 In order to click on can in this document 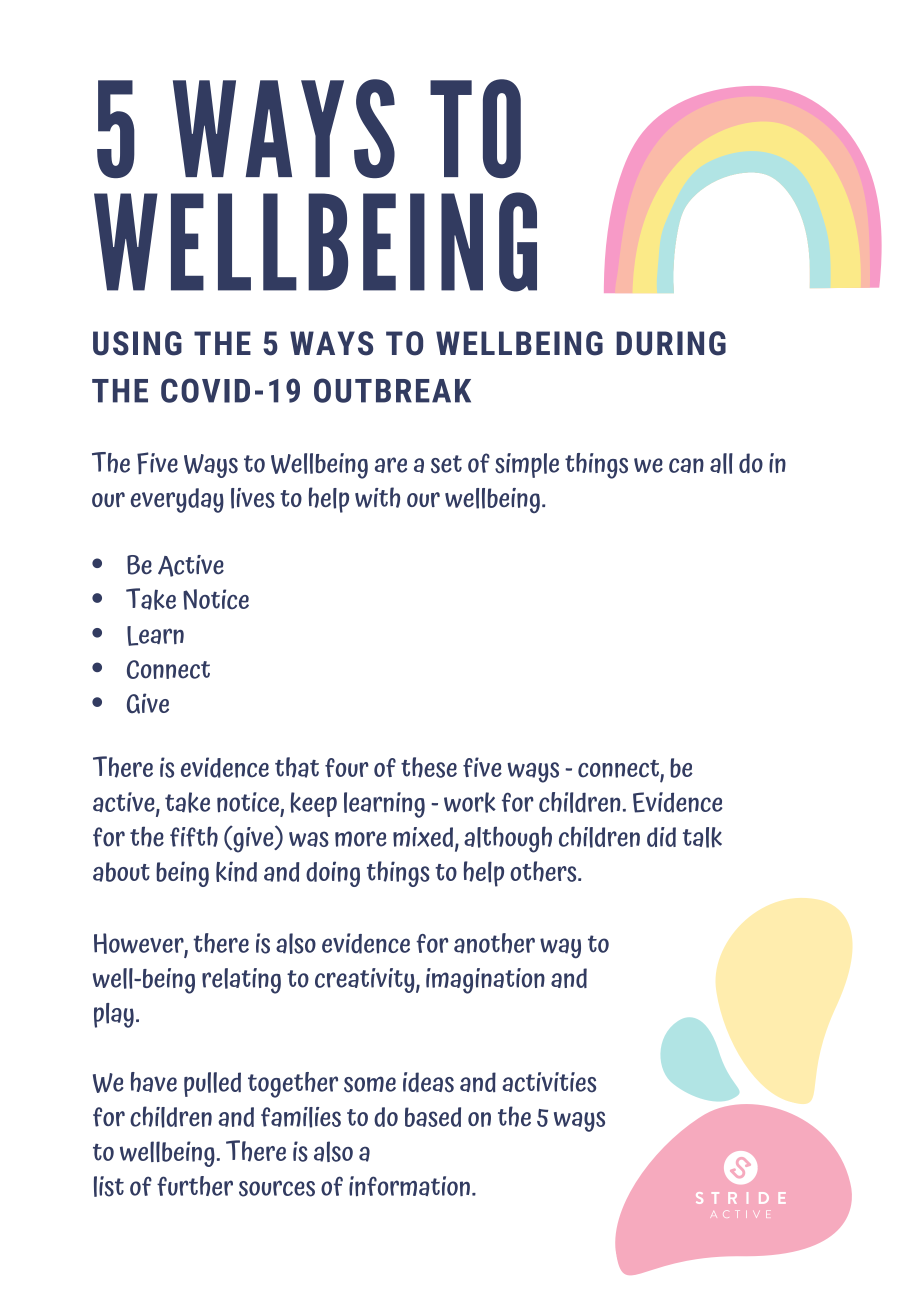, I will do `click(686, 465)`.
